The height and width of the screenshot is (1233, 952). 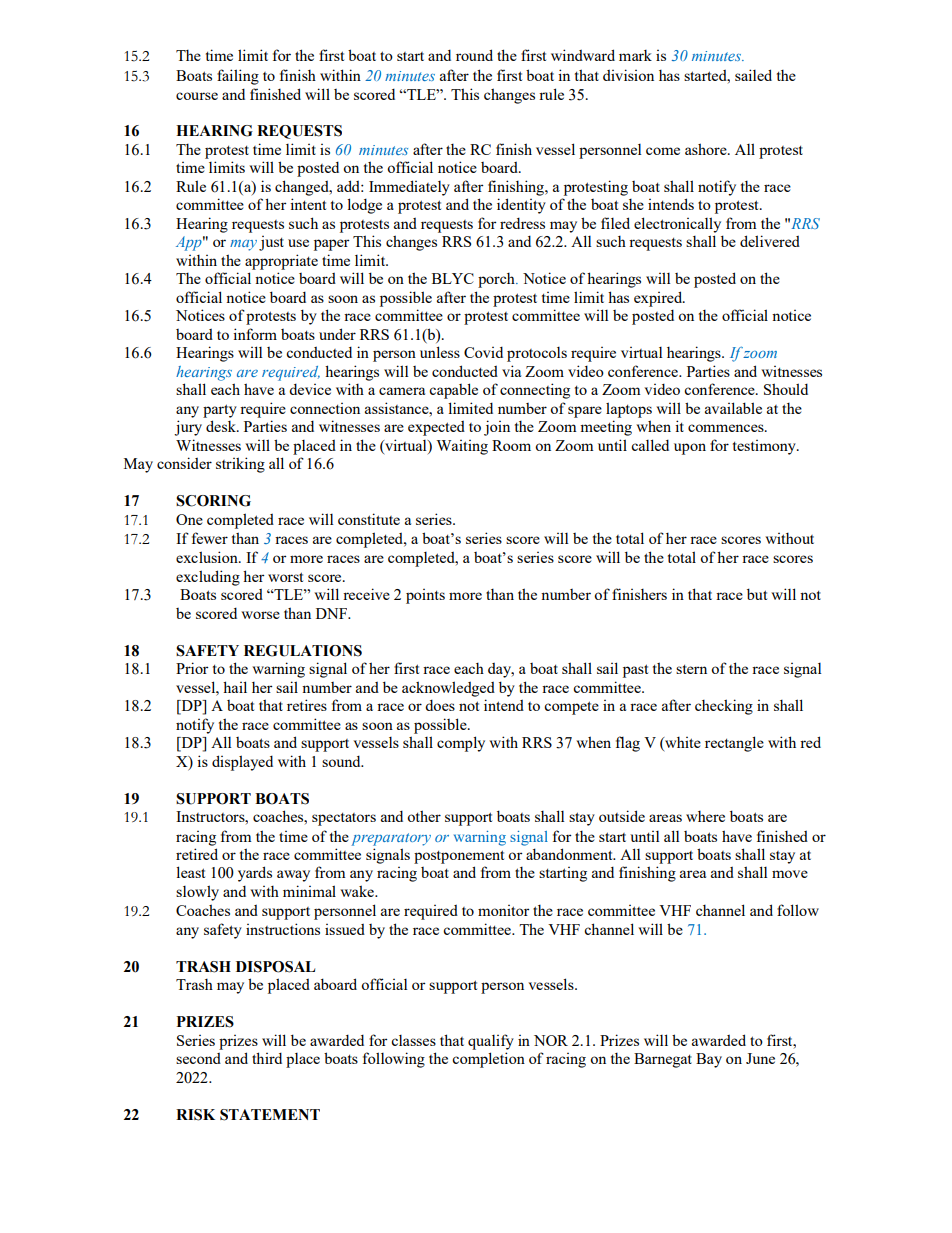 What do you see at coordinates (724, 707) in the screenshot?
I see `checking` at bounding box center [724, 707].
